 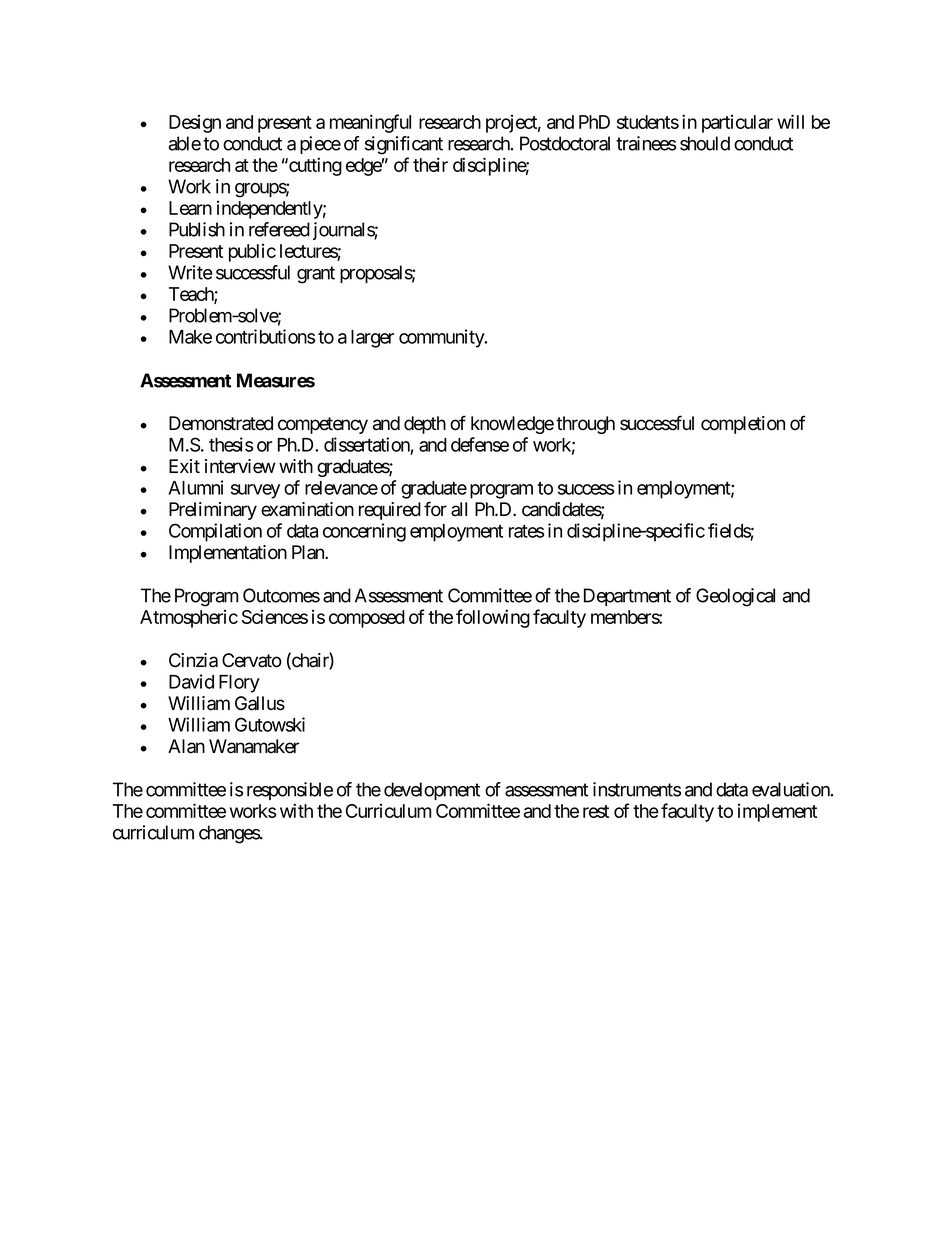 What do you see at coordinates (493, 618) in the screenshot?
I see `following` at bounding box center [493, 618].
